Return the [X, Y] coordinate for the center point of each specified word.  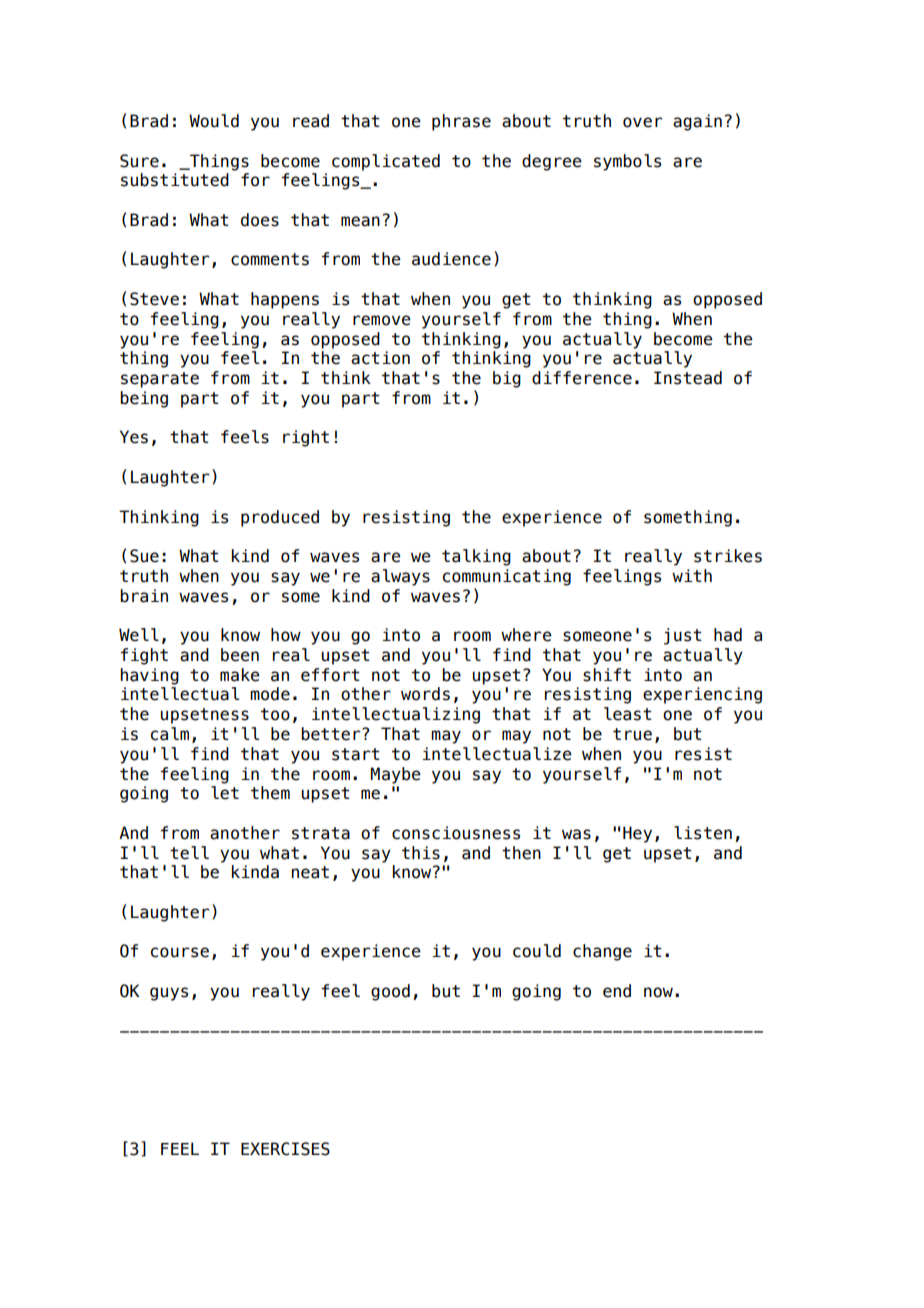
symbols [627, 162]
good [390, 992]
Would [214, 121]
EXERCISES [285, 1149]
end [617, 991]
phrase [461, 122]
